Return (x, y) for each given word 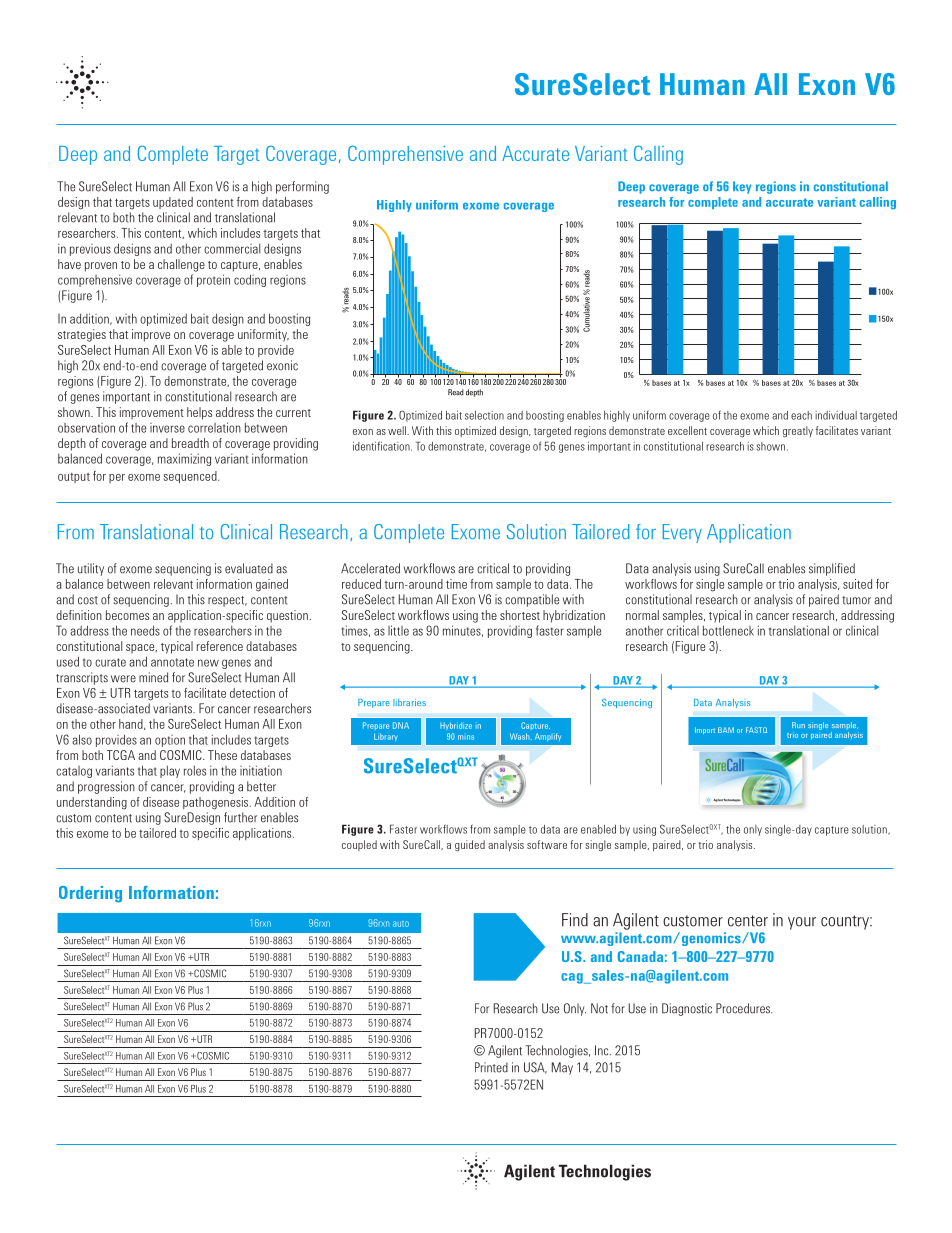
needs (145, 630)
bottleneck (728, 630)
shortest (520, 615)
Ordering (90, 894)
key (742, 187)
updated (173, 203)
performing (302, 187)
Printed (491, 1067)
